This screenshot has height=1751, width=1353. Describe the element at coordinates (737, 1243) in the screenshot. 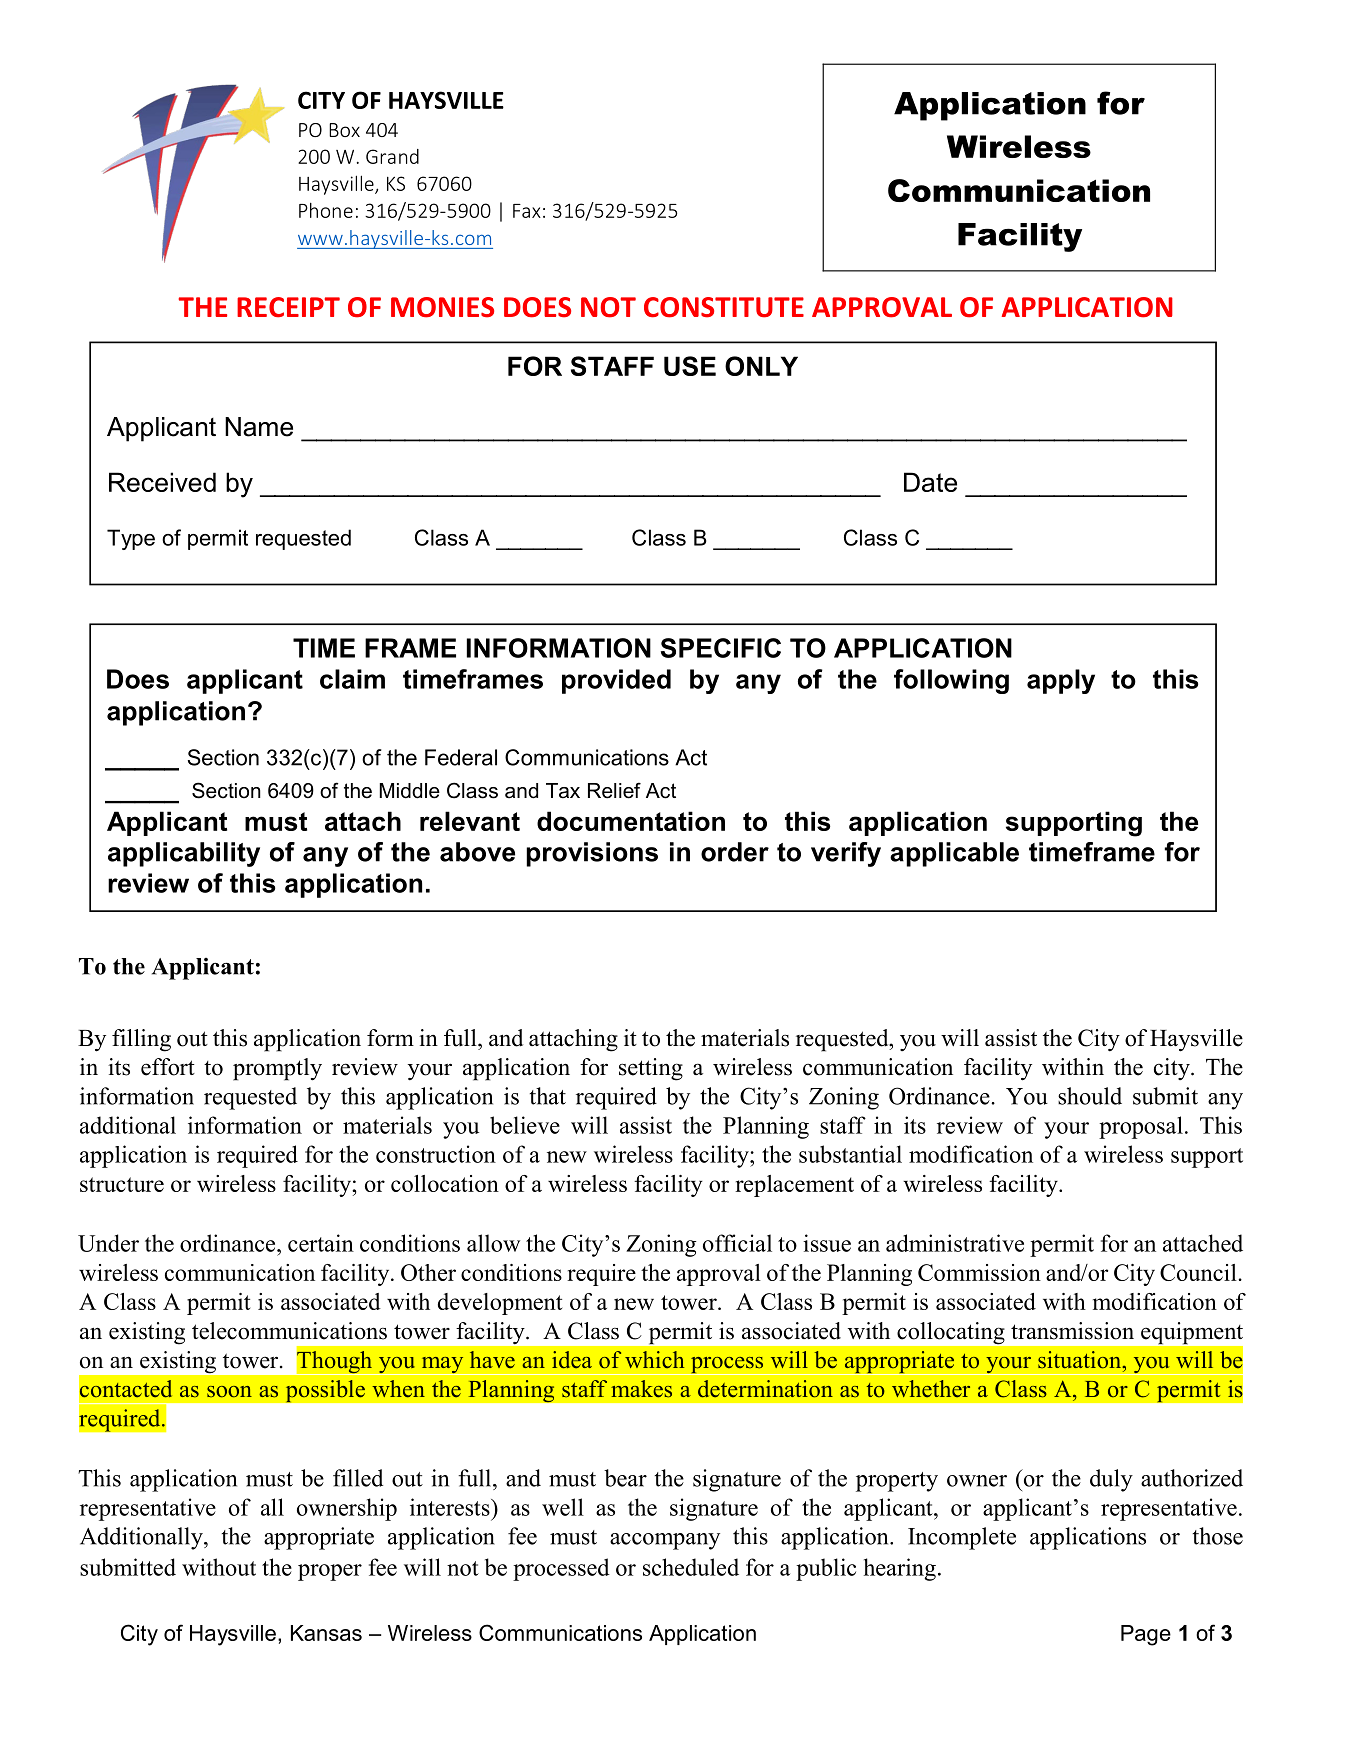

I see `official` at that location.
